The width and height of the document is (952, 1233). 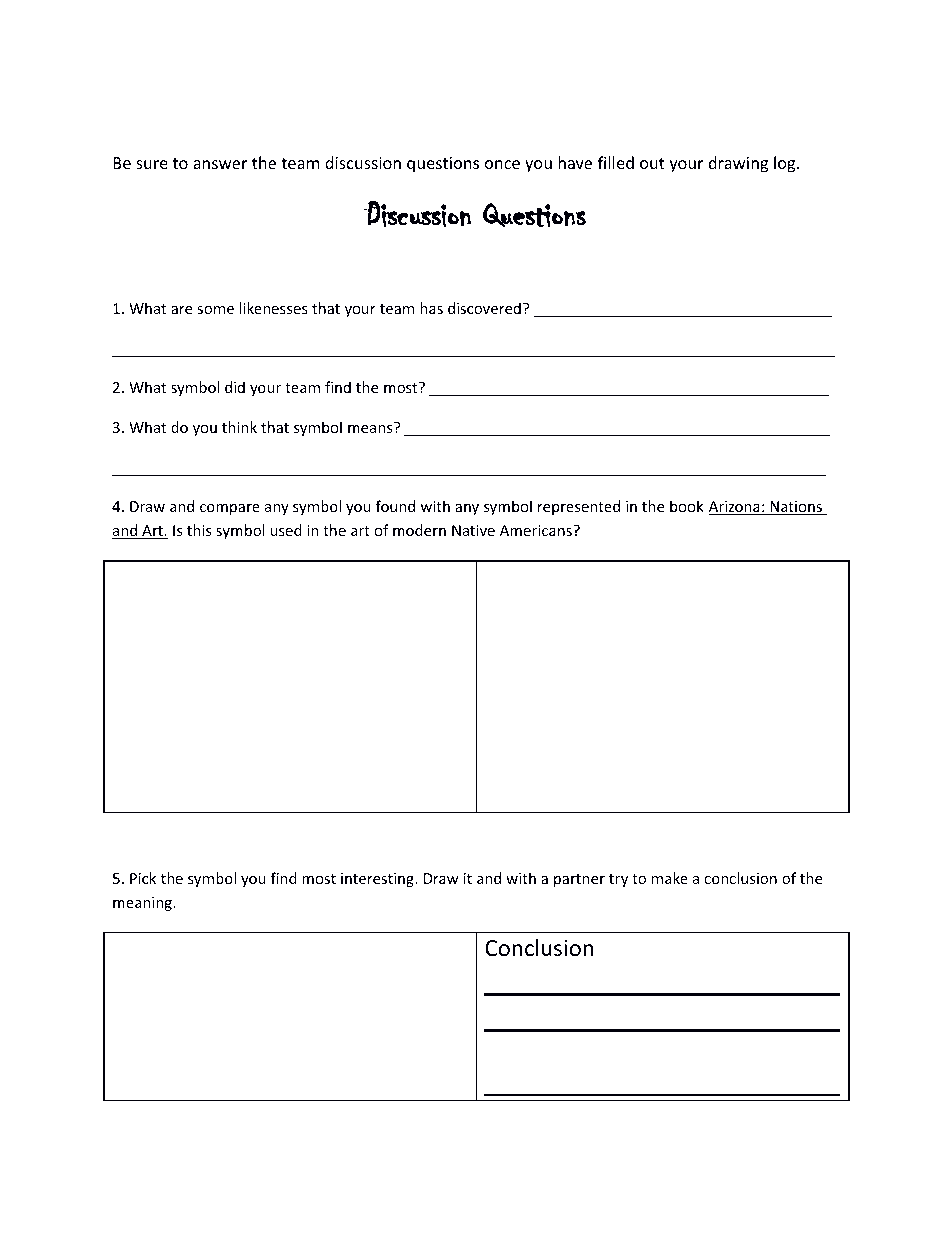 What do you see at coordinates (220, 164) in the document?
I see `answer` at bounding box center [220, 164].
